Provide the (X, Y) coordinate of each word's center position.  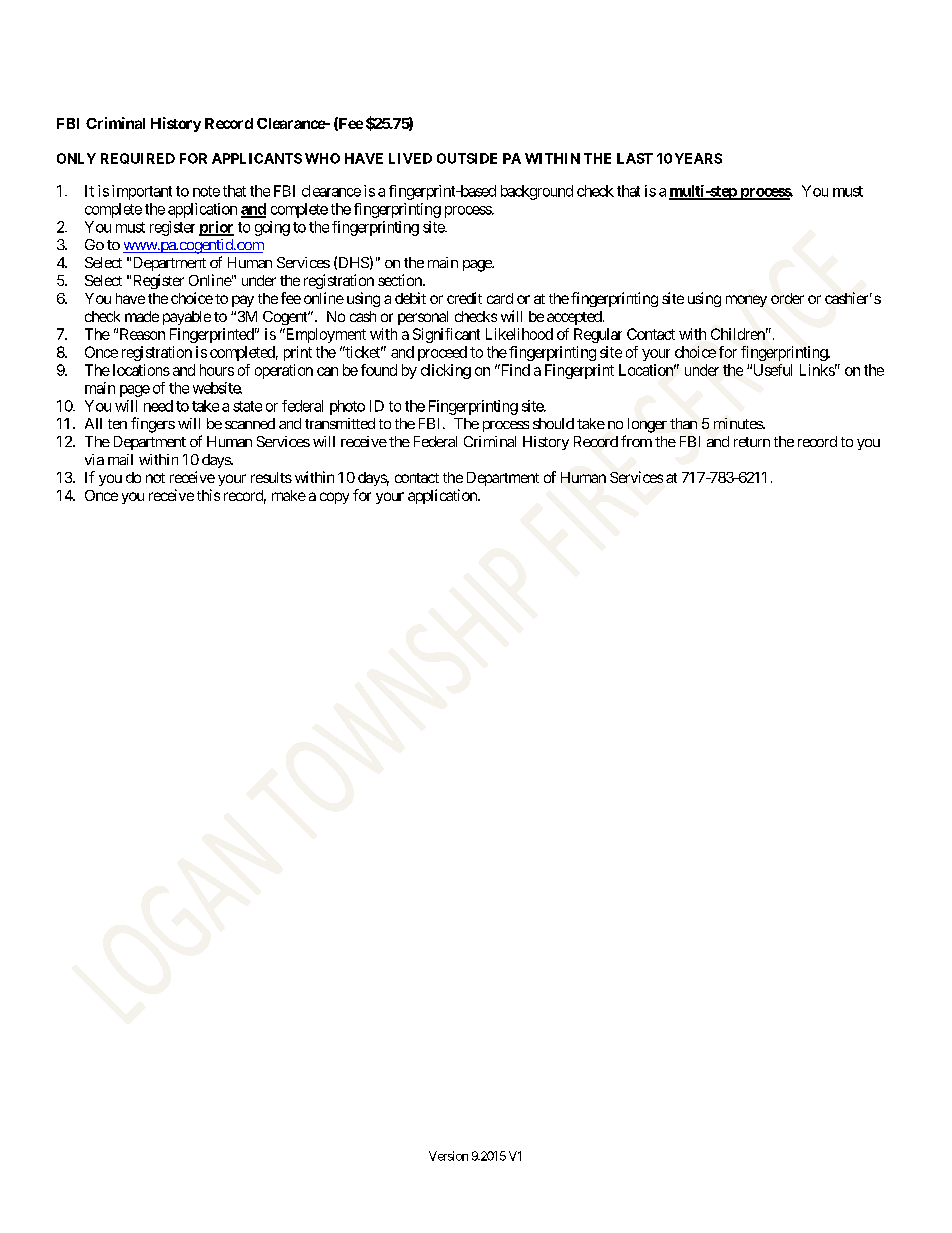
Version (448, 1156)
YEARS (698, 158)
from (636, 441)
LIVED (410, 158)
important (142, 192)
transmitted (340, 423)
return (752, 442)
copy (334, 498)
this (208, 495)
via (94, 459)
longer (647, 425)
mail (120, 459)
